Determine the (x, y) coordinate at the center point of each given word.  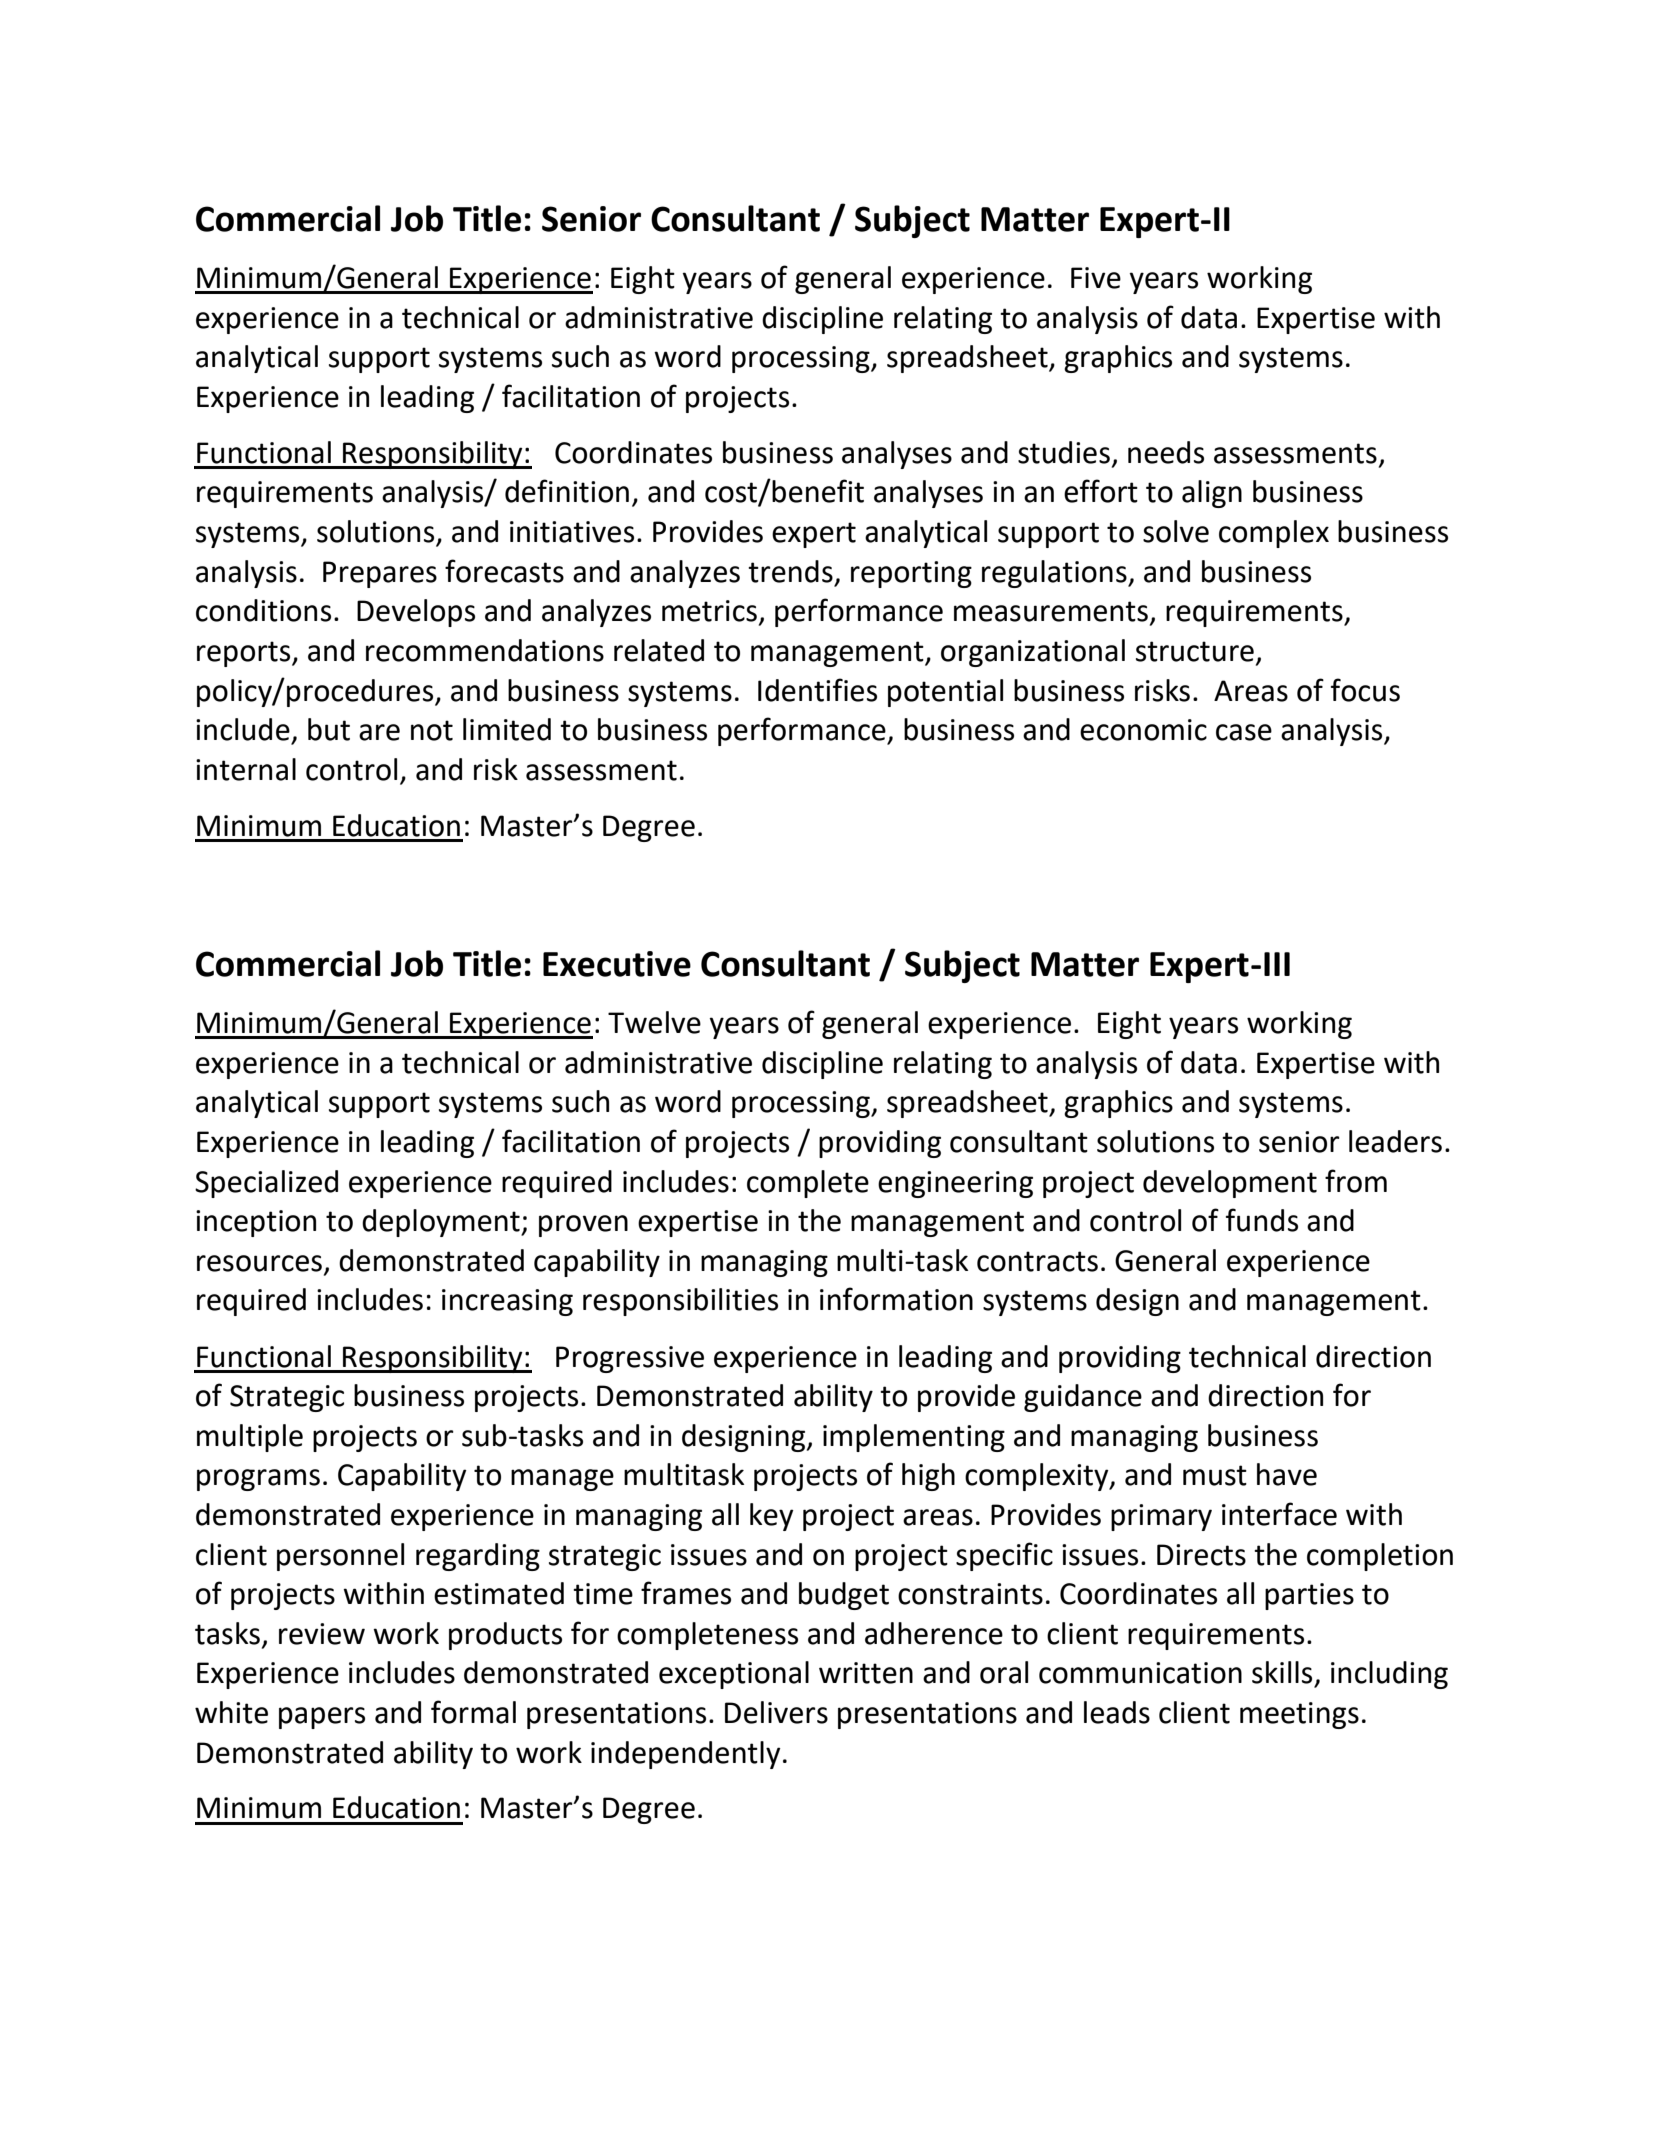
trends (790, 571)
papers (322, 1718)
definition (567, 491)
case (1244, 732)
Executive (617, 964)
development (1230, 1184)
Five (1096, 278)
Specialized (266, 1184)
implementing (914, 1438)
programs (258, 1480)
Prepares (380, 574)
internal (246, 769)
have (1287, 1474)
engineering (955, 1184)
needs (1166, 452)
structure (1195, 651)
